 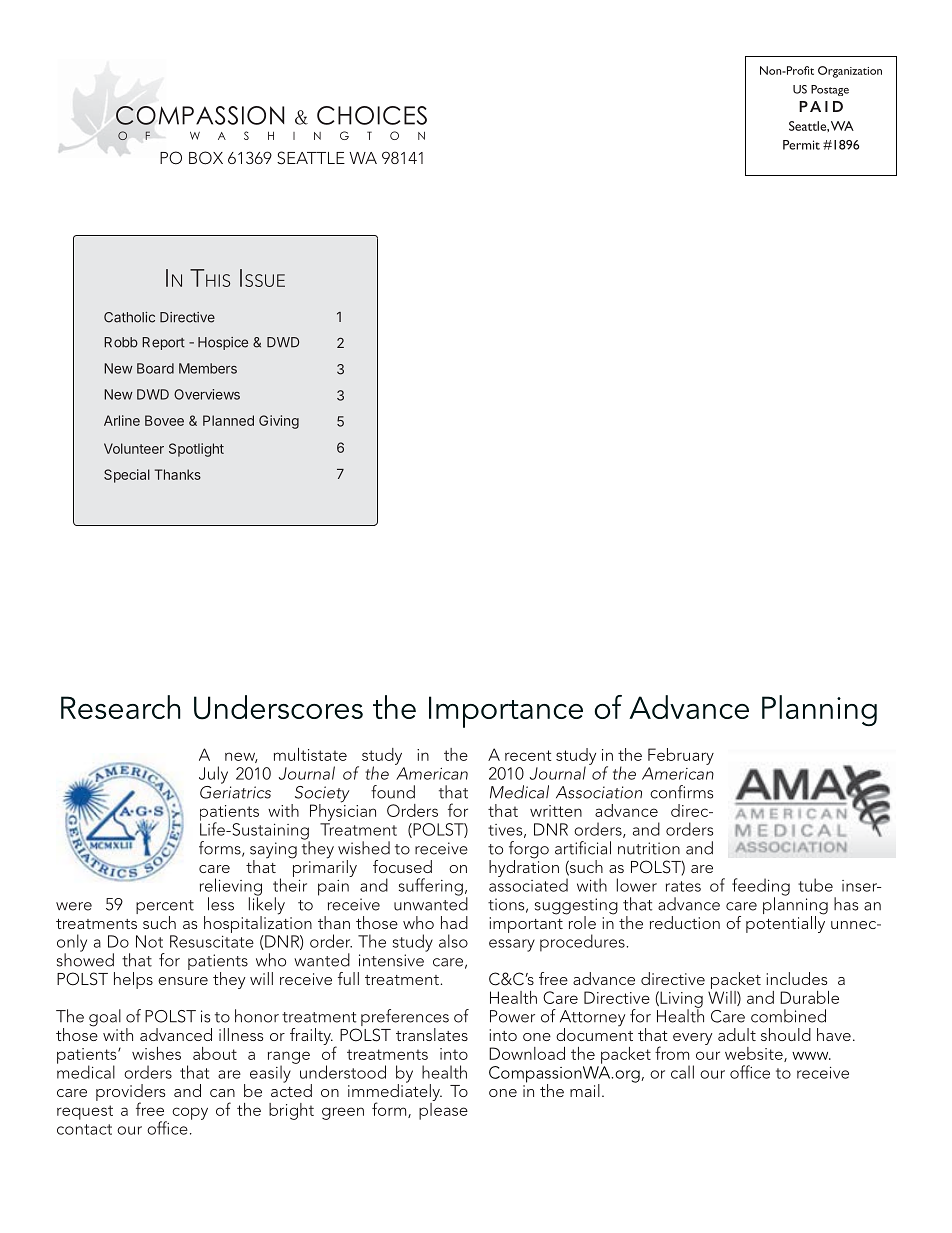 I want to click on BOX, so click(x=206, y=158).
